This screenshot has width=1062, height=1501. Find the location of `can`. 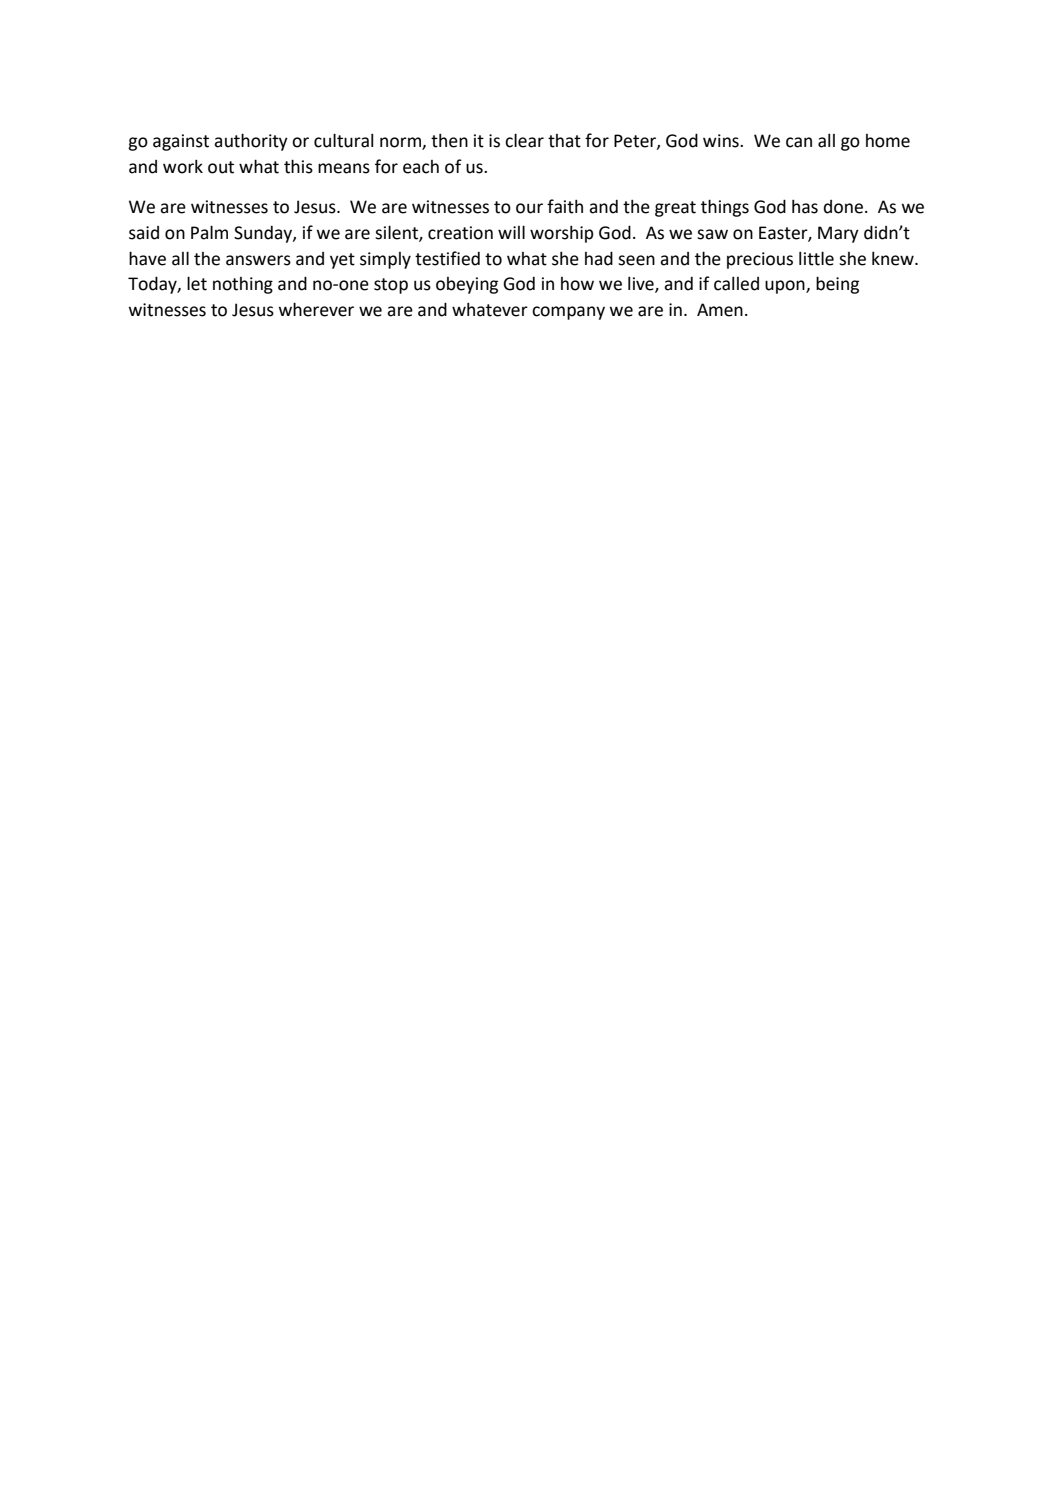

can is located at coordinates (799, 142).
